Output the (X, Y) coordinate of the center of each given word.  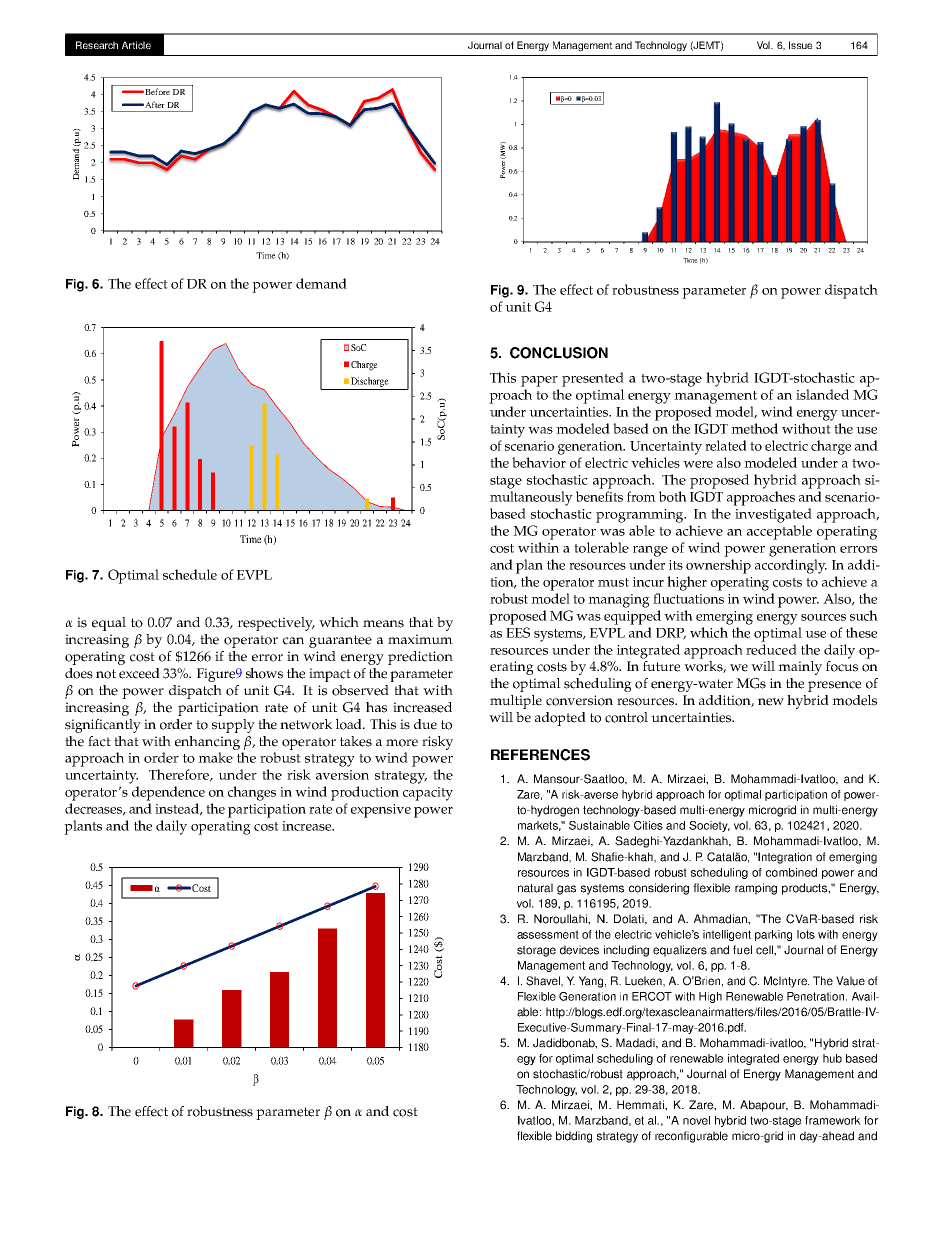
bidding (574, 1137)
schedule (190, 574)
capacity (428, 794)
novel (696, 1120)
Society (709, 826)
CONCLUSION (559, 353)
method (754, 428)
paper (539, 381)
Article (136, 45)
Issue (801, 45)
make (215, 757)
